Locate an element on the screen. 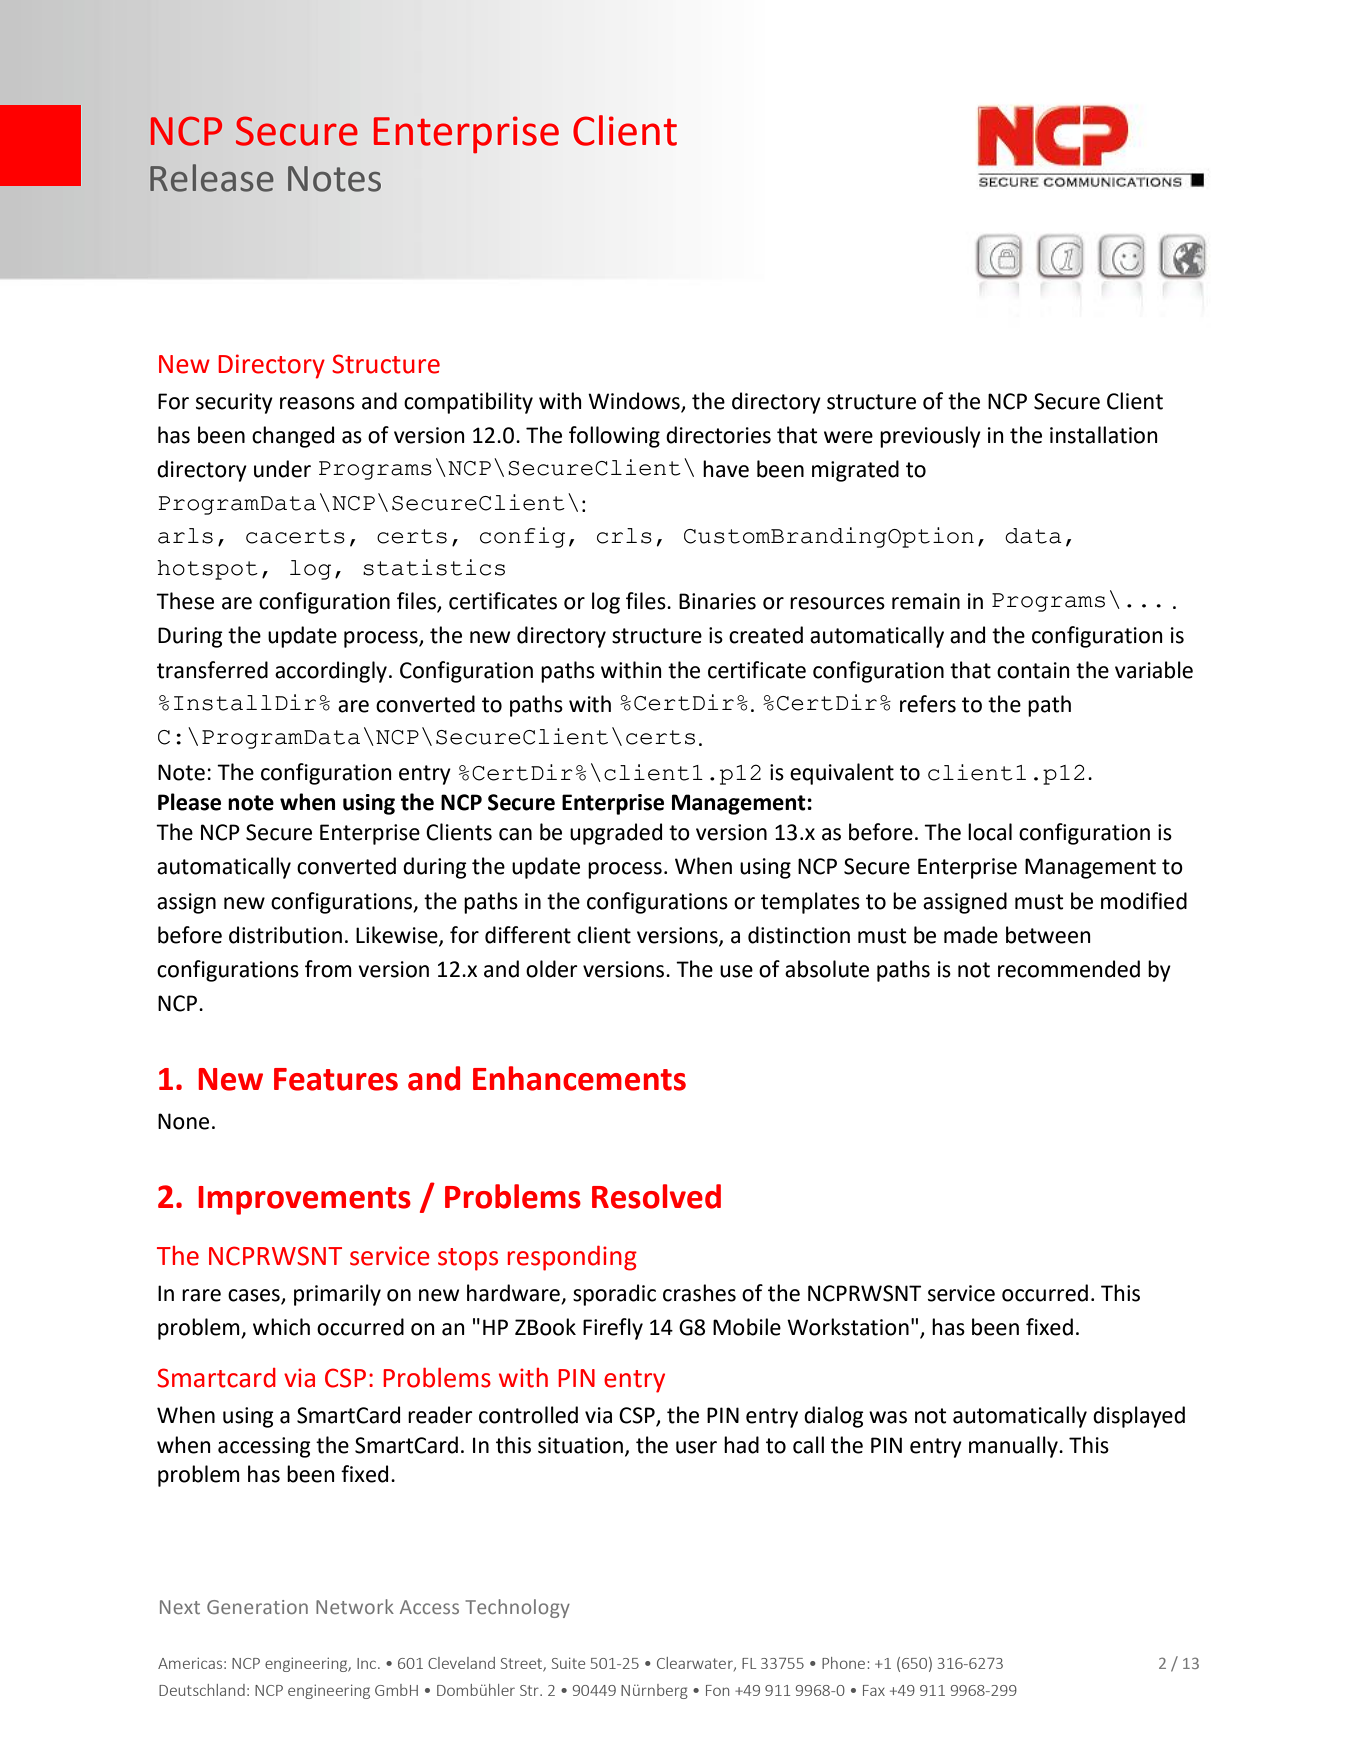 The width and height of the screenshot is (1355, 1753). between is located at coordinates (1048, 935).
